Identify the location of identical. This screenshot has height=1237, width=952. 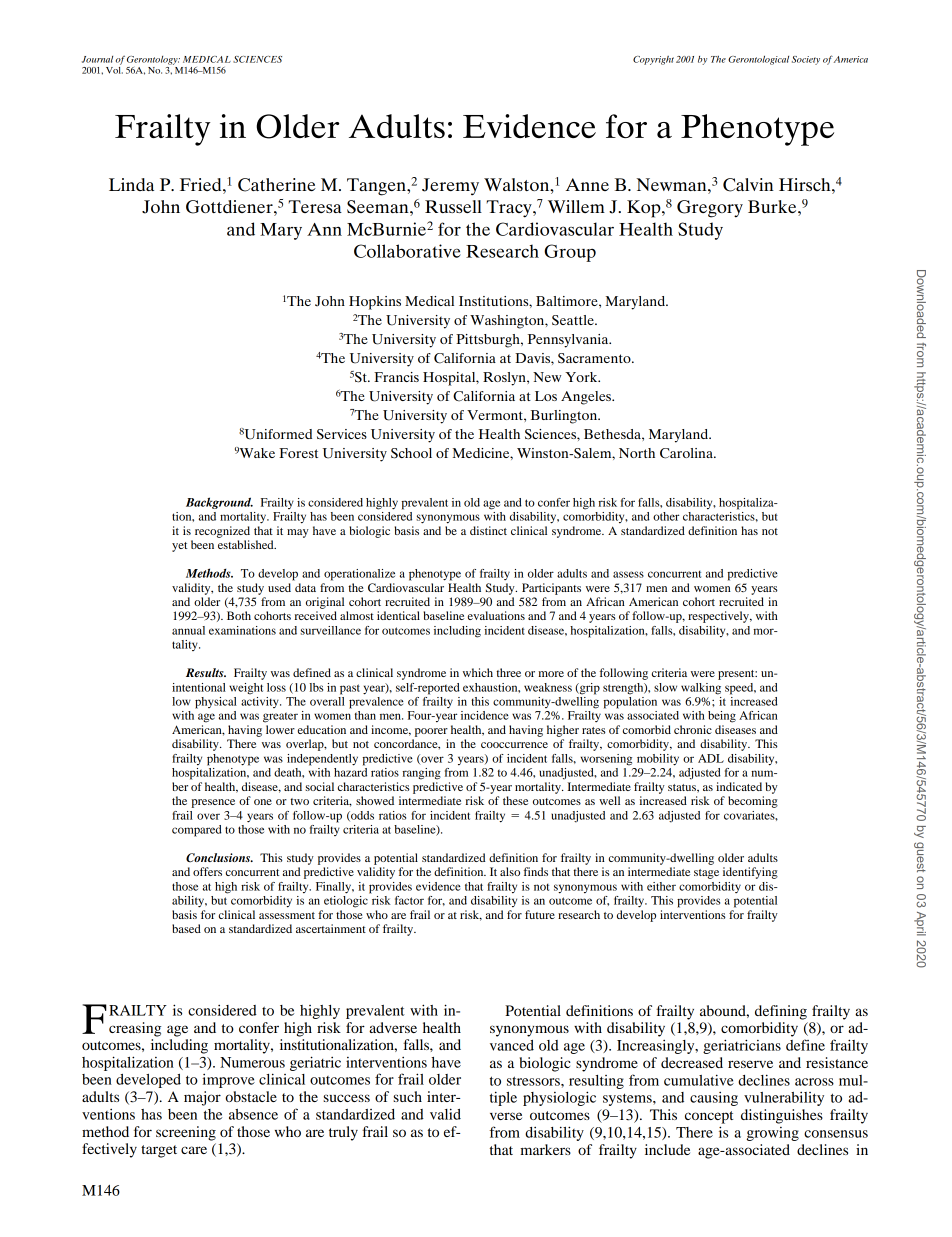
(398, 615).
